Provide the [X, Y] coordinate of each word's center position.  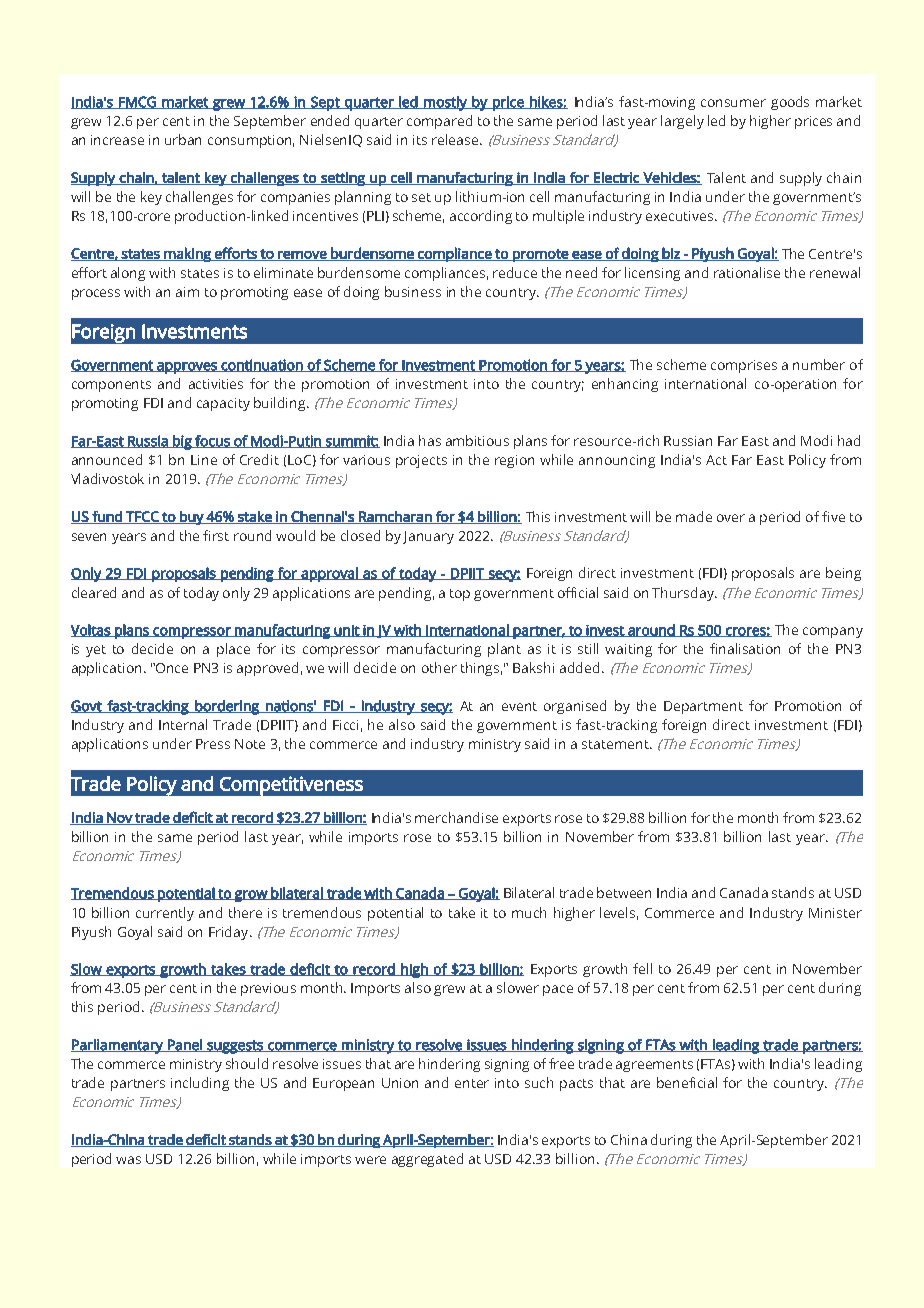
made [694, 516]
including [200, 1084]
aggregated [427, 1160]
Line [204, 460]
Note [250, 744]
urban [183, 139]
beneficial [687, 1082]
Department [703, 707]
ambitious [477, 440]
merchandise [456, 817]
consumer [733, 103]
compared [439, 122]
